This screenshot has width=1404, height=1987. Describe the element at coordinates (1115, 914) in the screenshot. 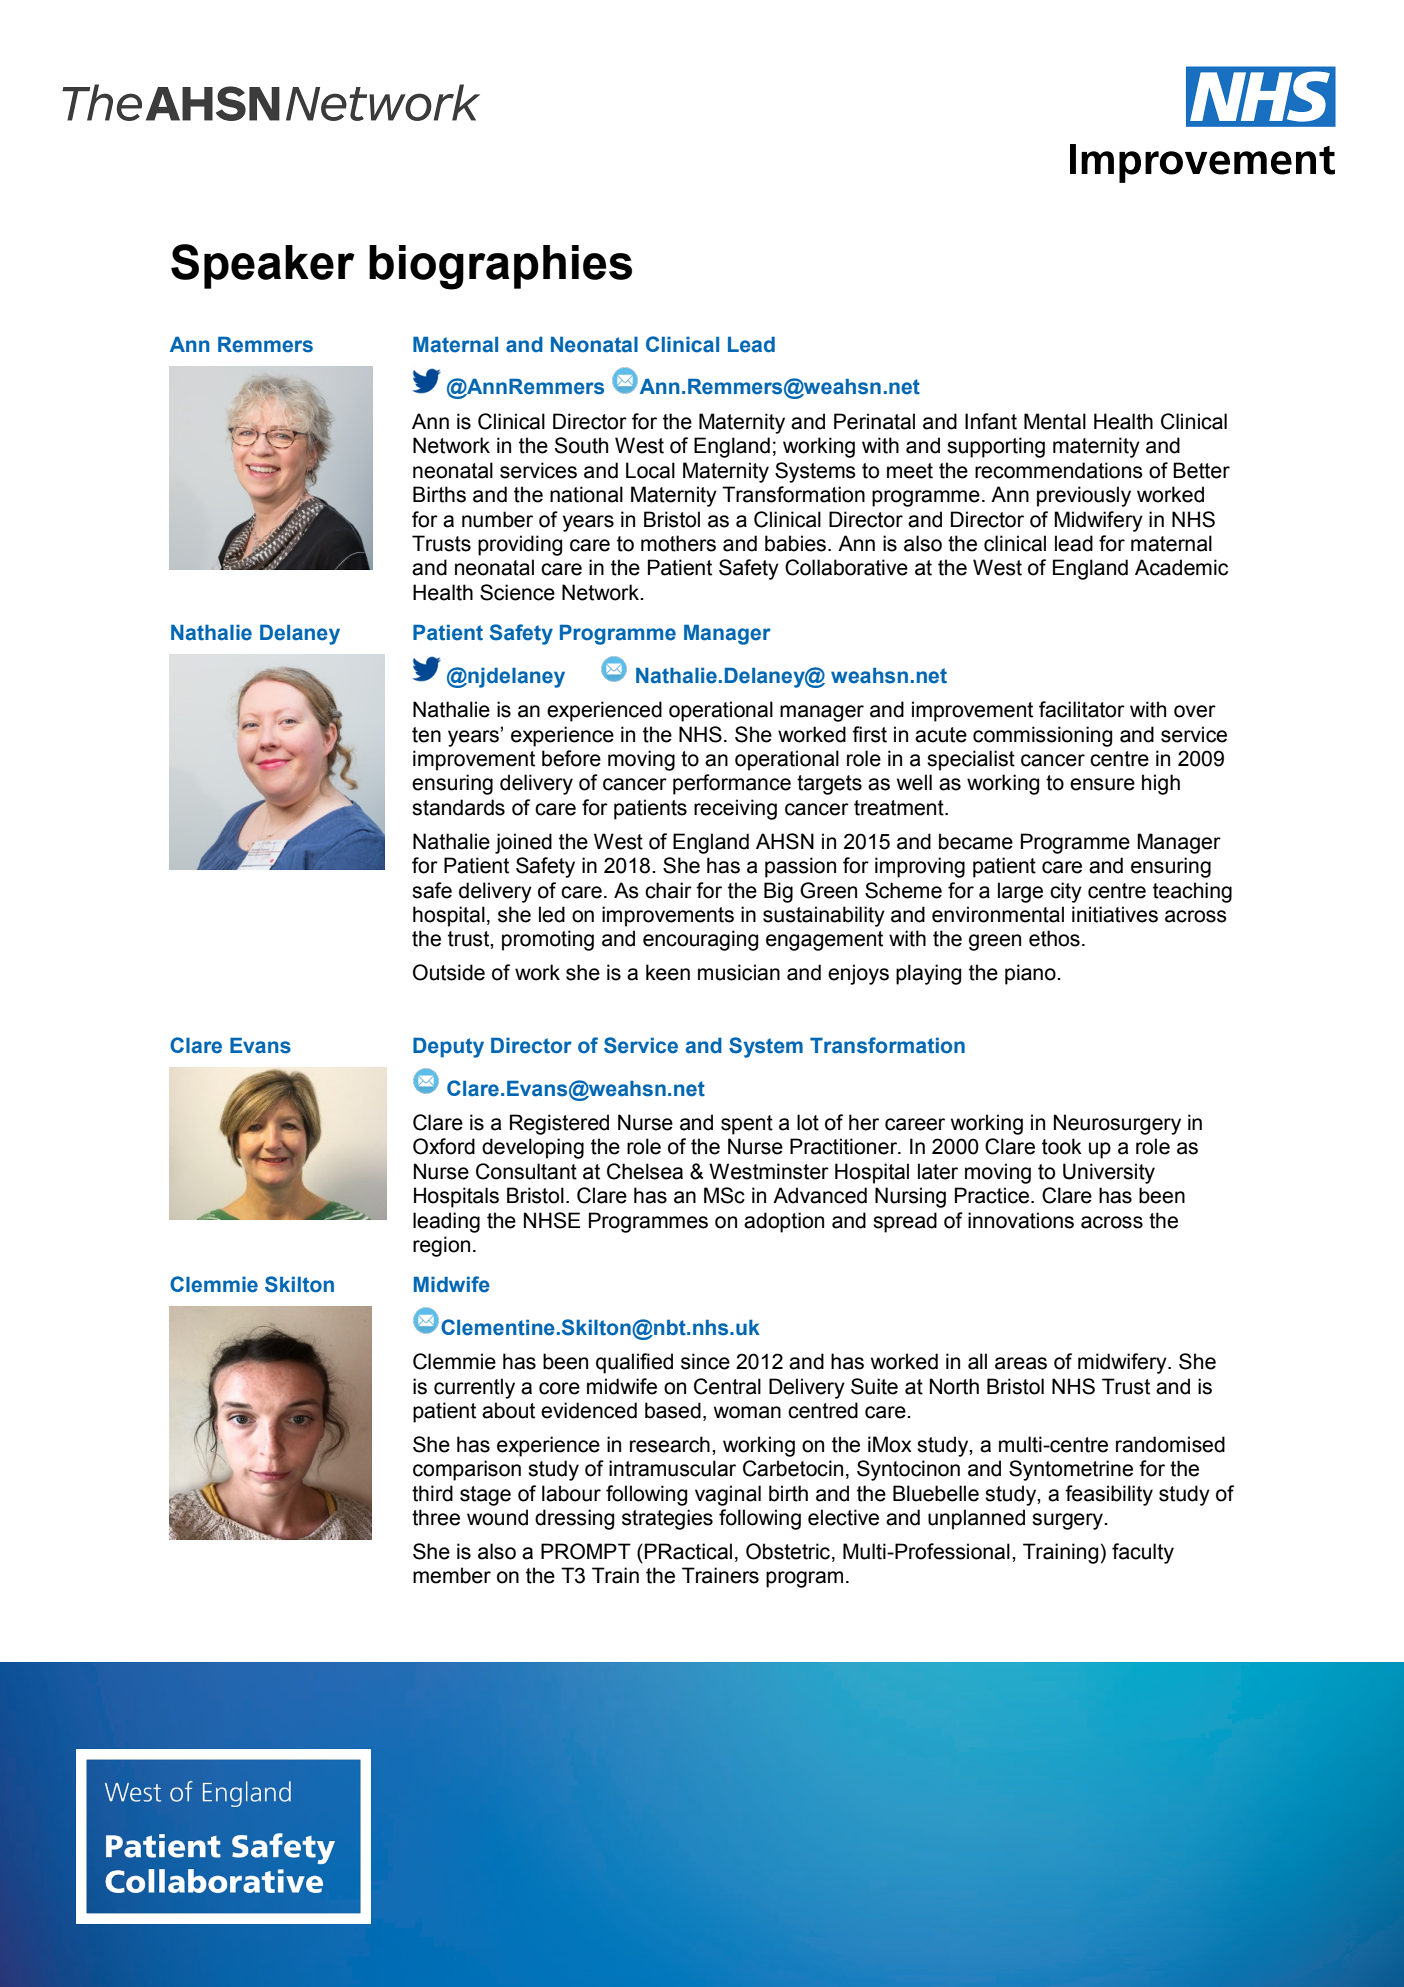

I see `initiatives` at that location.
